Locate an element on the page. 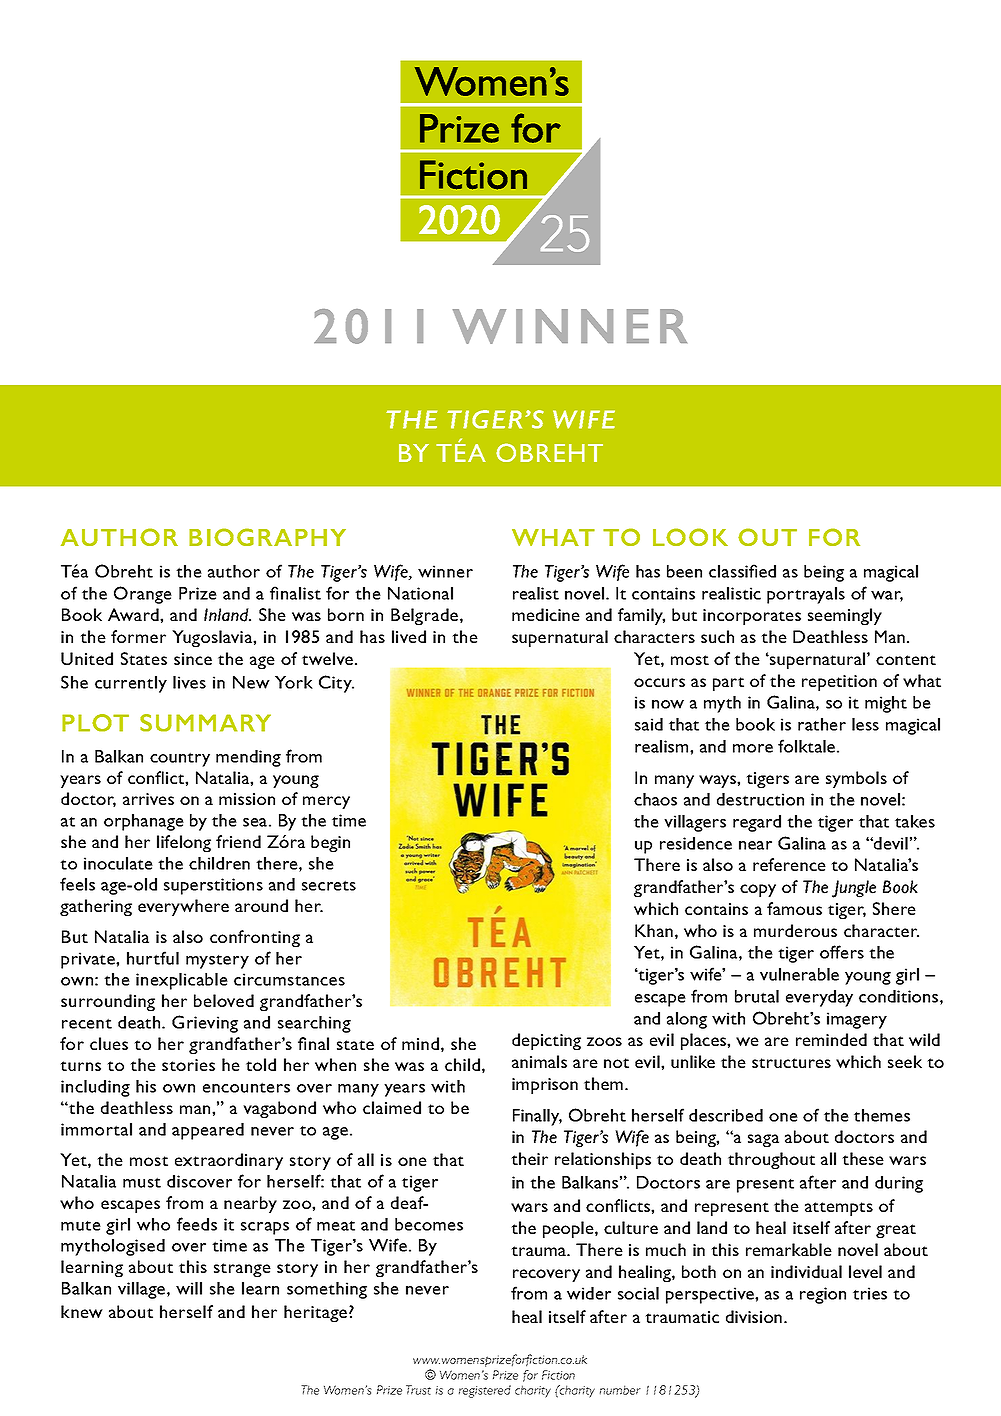 Image resolution: width=1001 pixels, height=1416 pixels. portrayals is located at coordinates (806, 595).
